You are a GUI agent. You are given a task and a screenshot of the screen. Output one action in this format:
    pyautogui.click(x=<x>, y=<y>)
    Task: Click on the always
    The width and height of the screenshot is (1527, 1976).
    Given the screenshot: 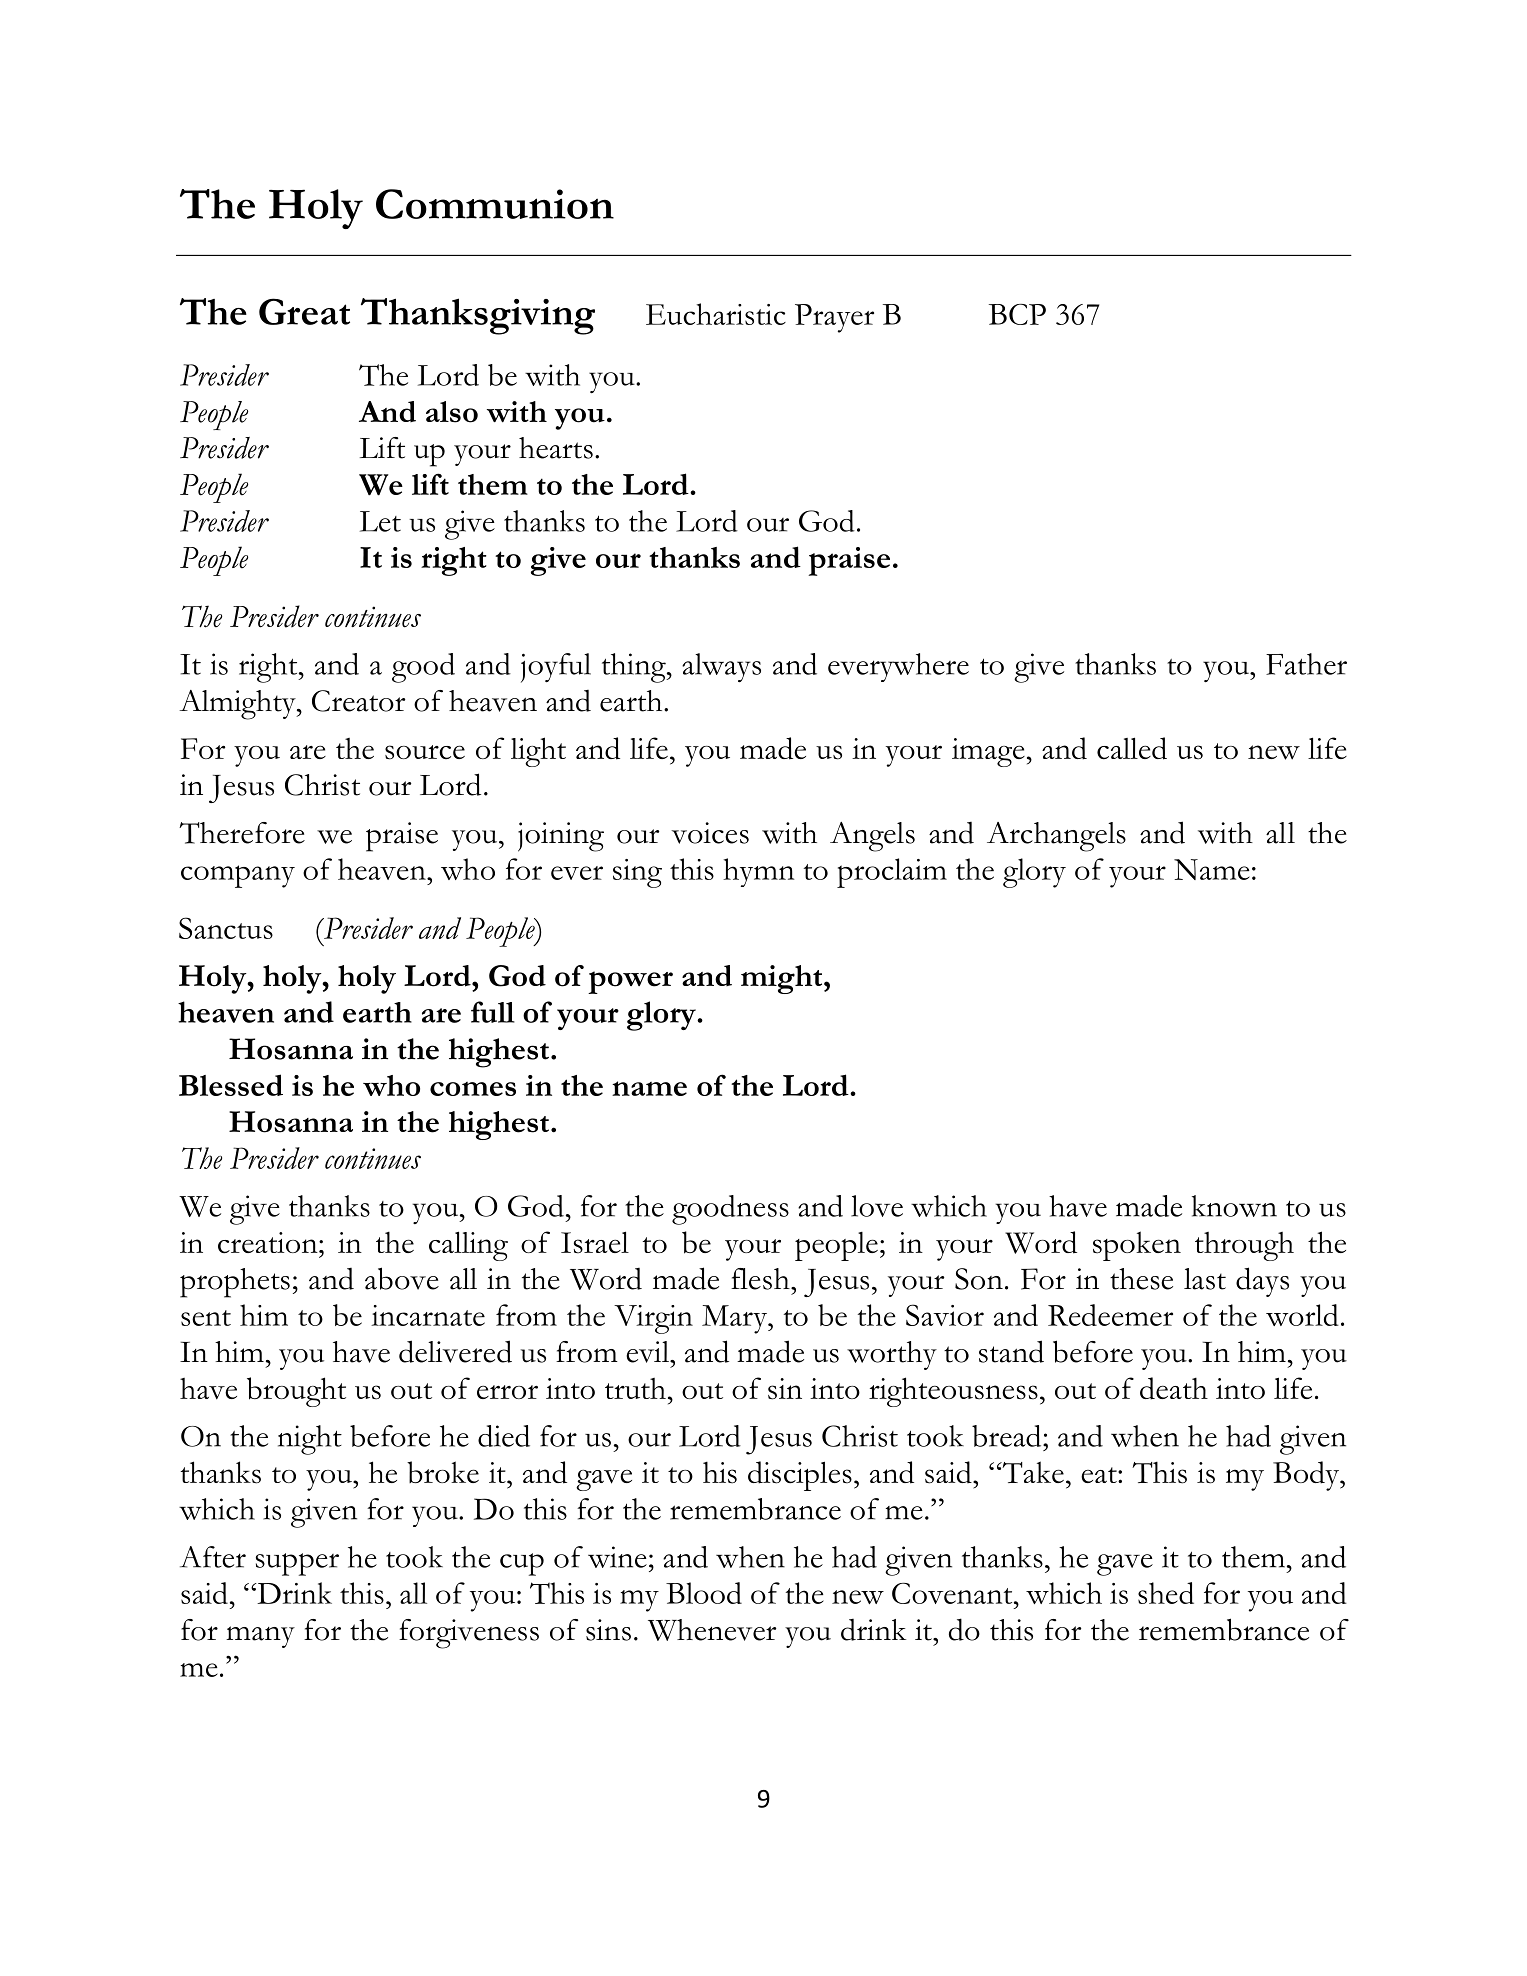 What is the action you would take?
    pyautogui.click(x=721, y=667)
